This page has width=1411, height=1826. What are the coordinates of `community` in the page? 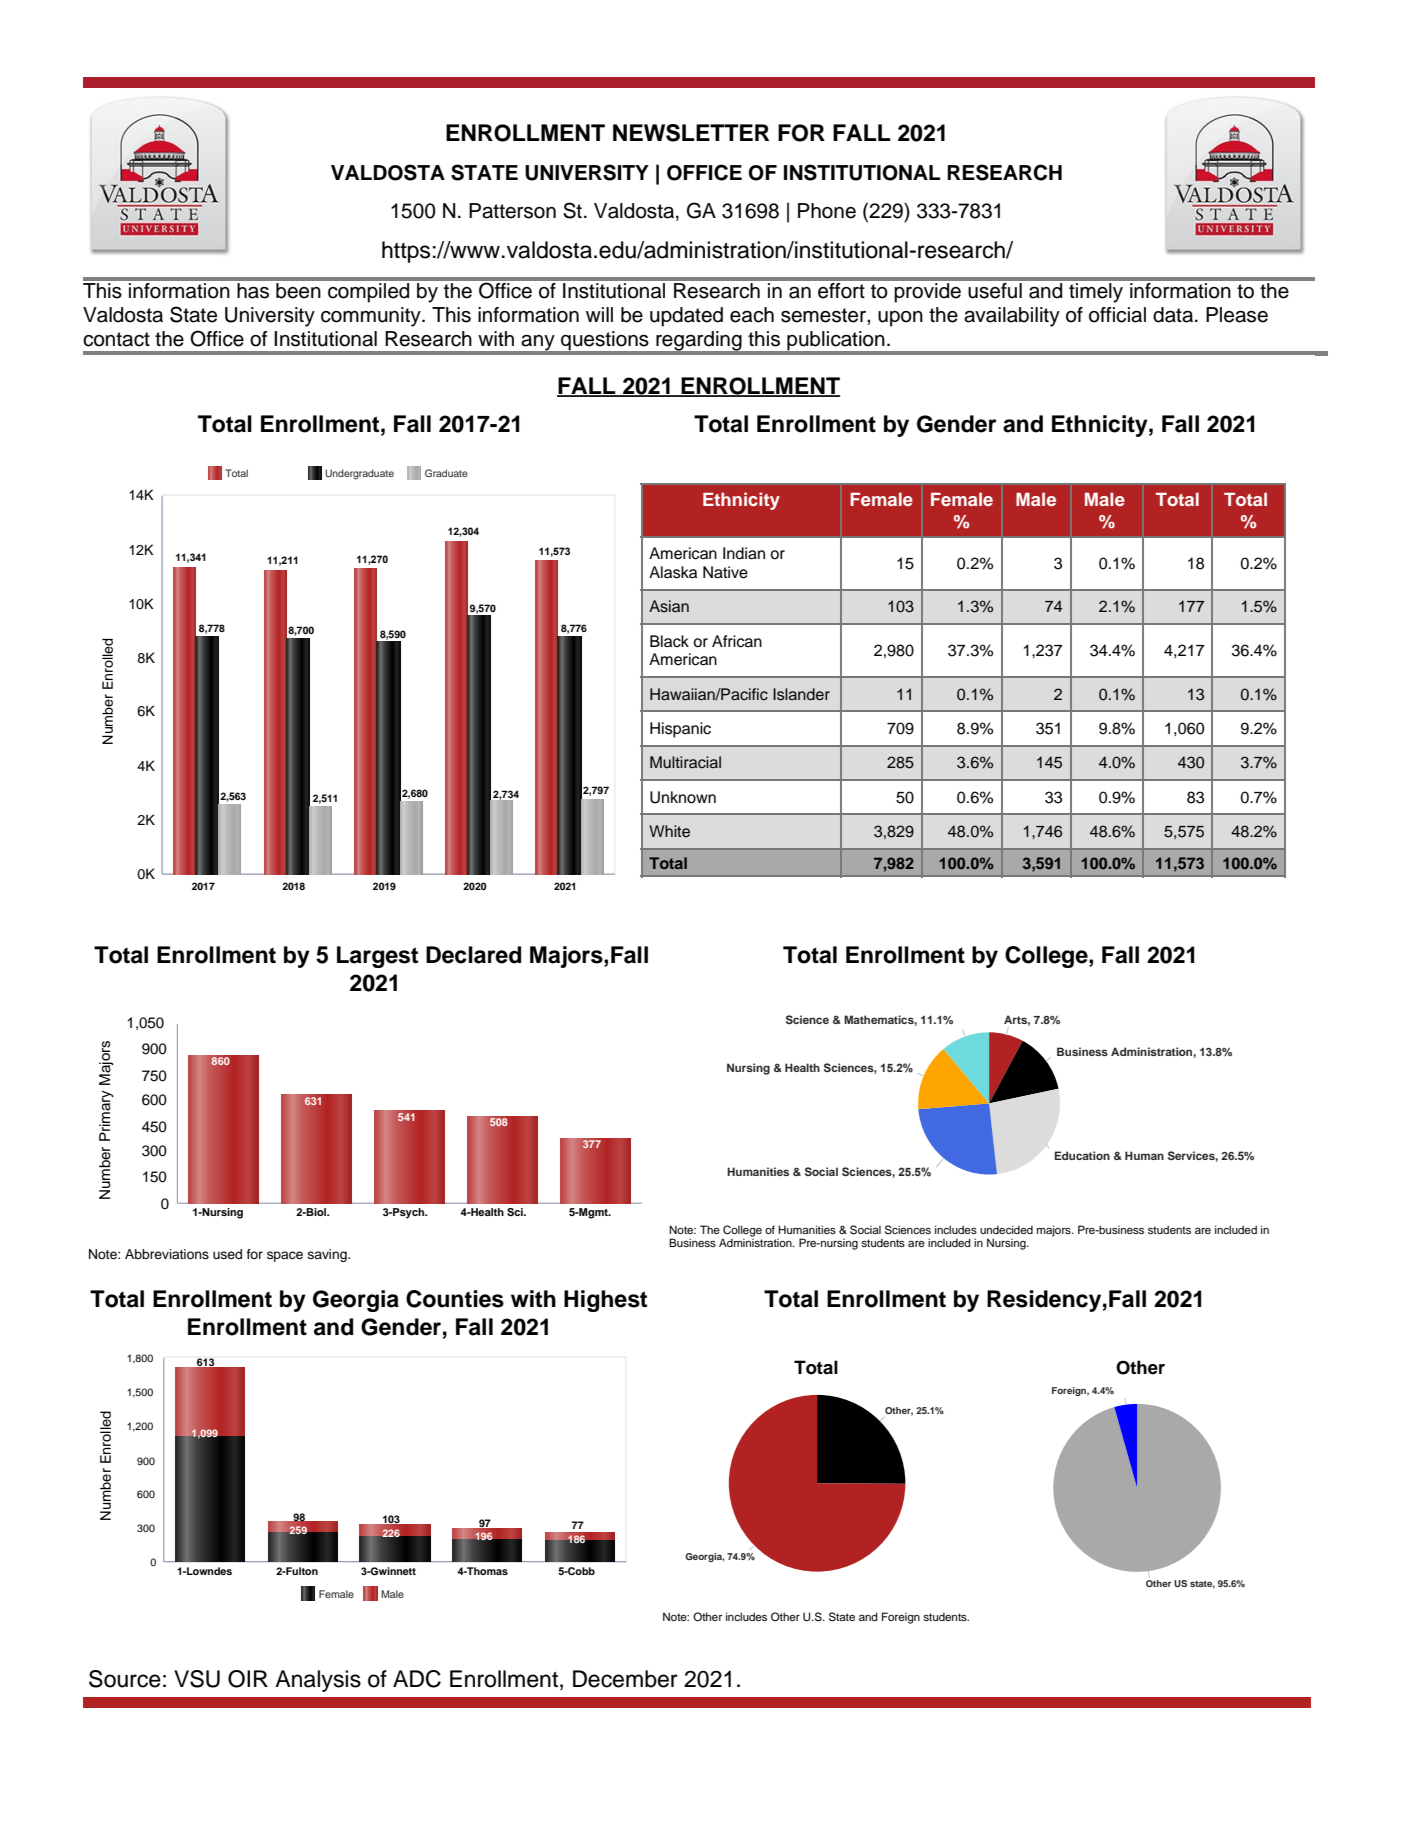 It's located at (372, 317).
